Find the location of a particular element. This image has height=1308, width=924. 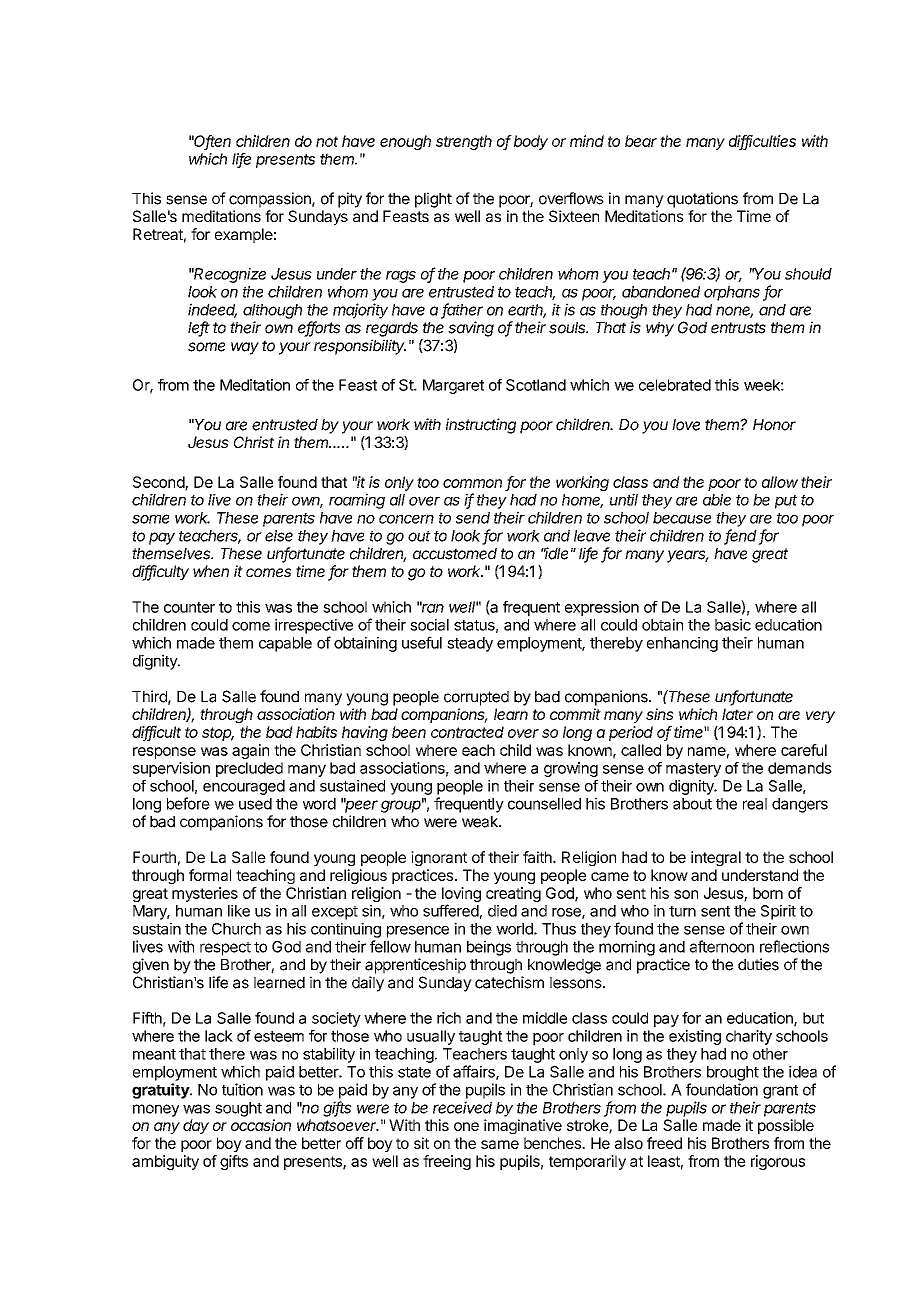

sought is located at coordinates (238, 1109).
